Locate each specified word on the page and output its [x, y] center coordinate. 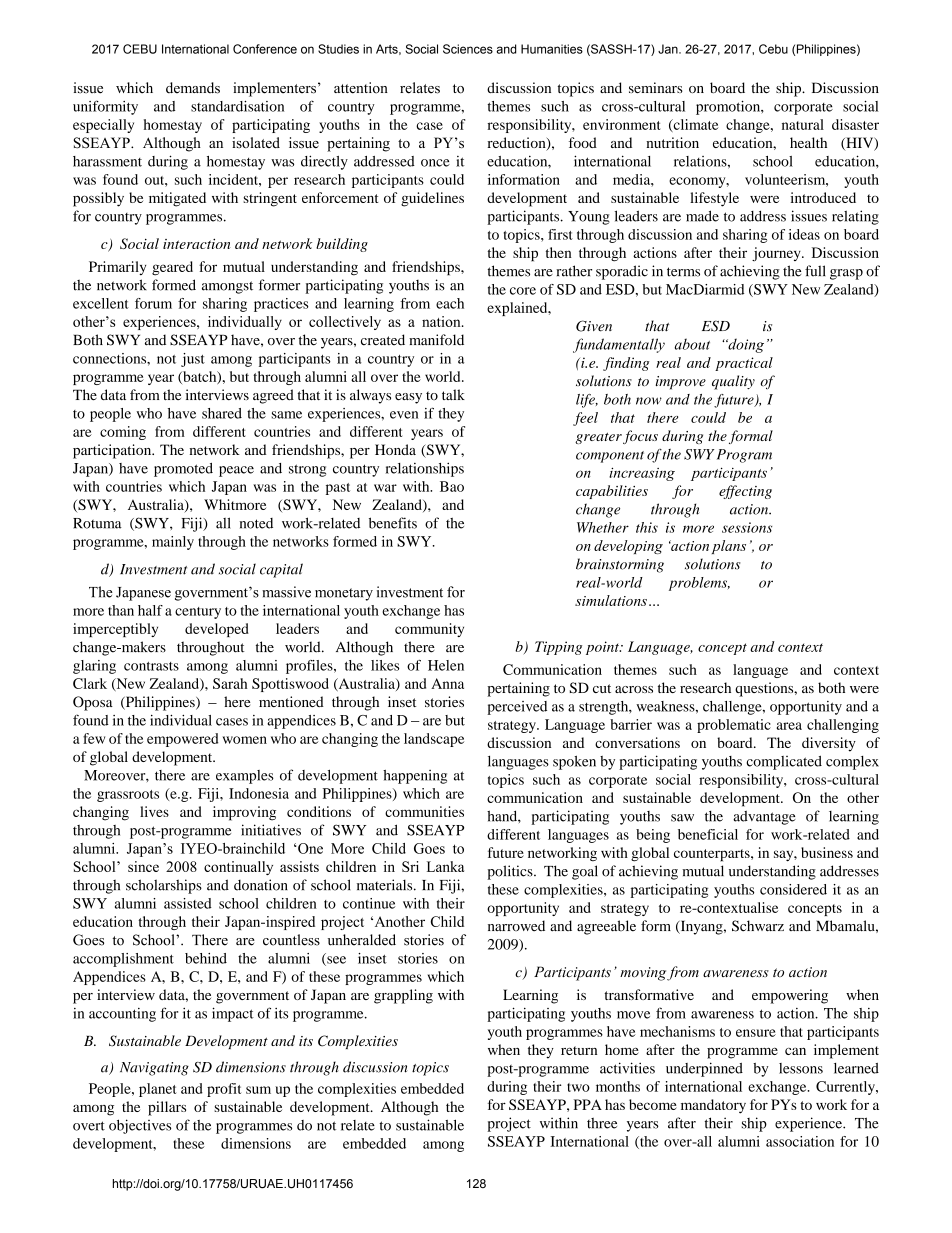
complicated [784, 763]
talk [453, 394]
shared [222, 413]
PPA [588, 1104]
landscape [434, 740]
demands [193, 88]
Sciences [468, 49]
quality [733, 382]
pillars [167, 1108]
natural [803, 124]
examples [245, 777]
